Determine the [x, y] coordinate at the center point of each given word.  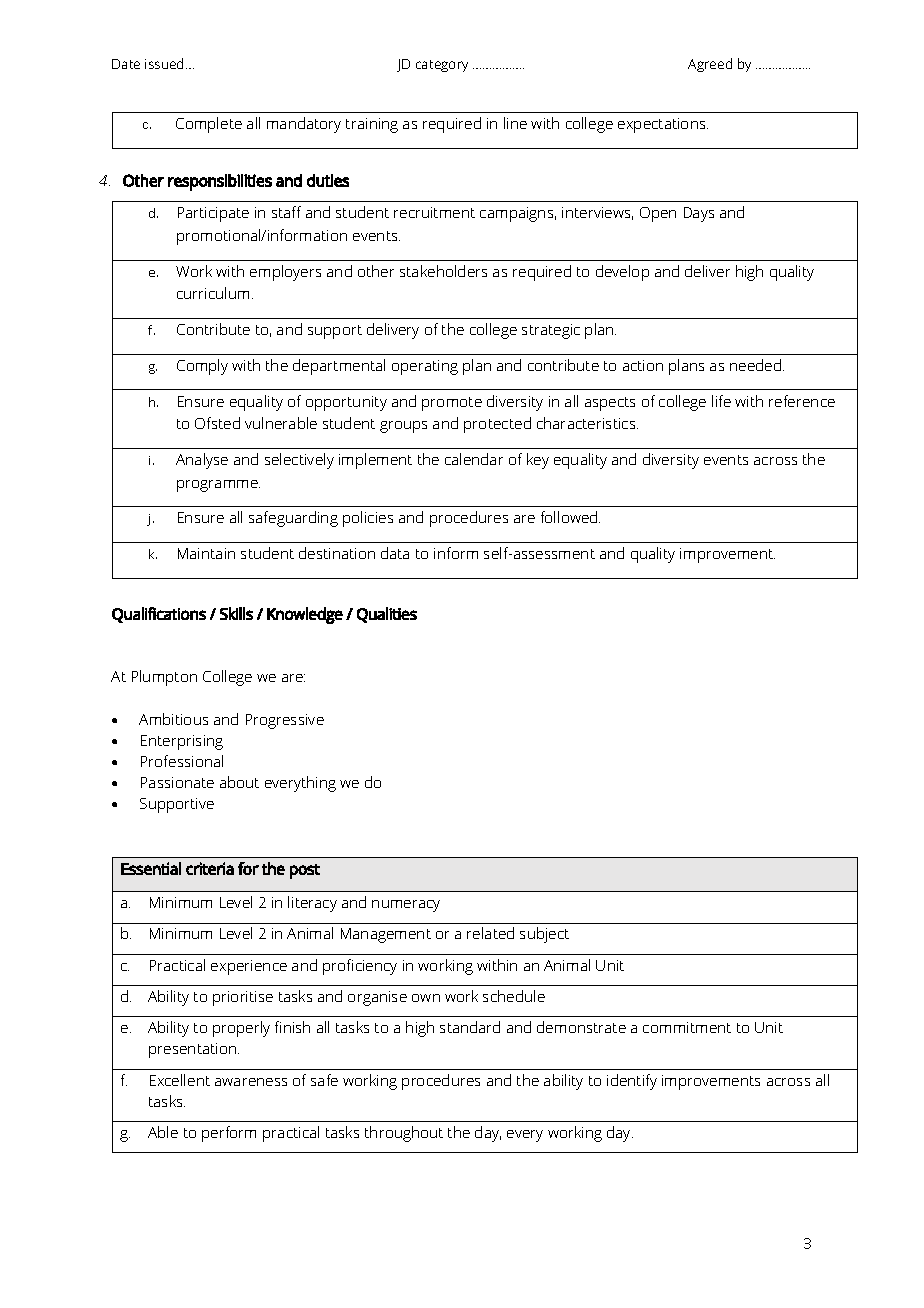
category [442, 66]
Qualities [387, 615]
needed [757, 365]
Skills [236, 613]
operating [425, 367]
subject [544, 935]
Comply [202, 367]
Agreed [710, 65]
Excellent [180, 1080]
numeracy [406, 906]
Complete [209, 125]
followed [570, 517]
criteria [210, 868]
